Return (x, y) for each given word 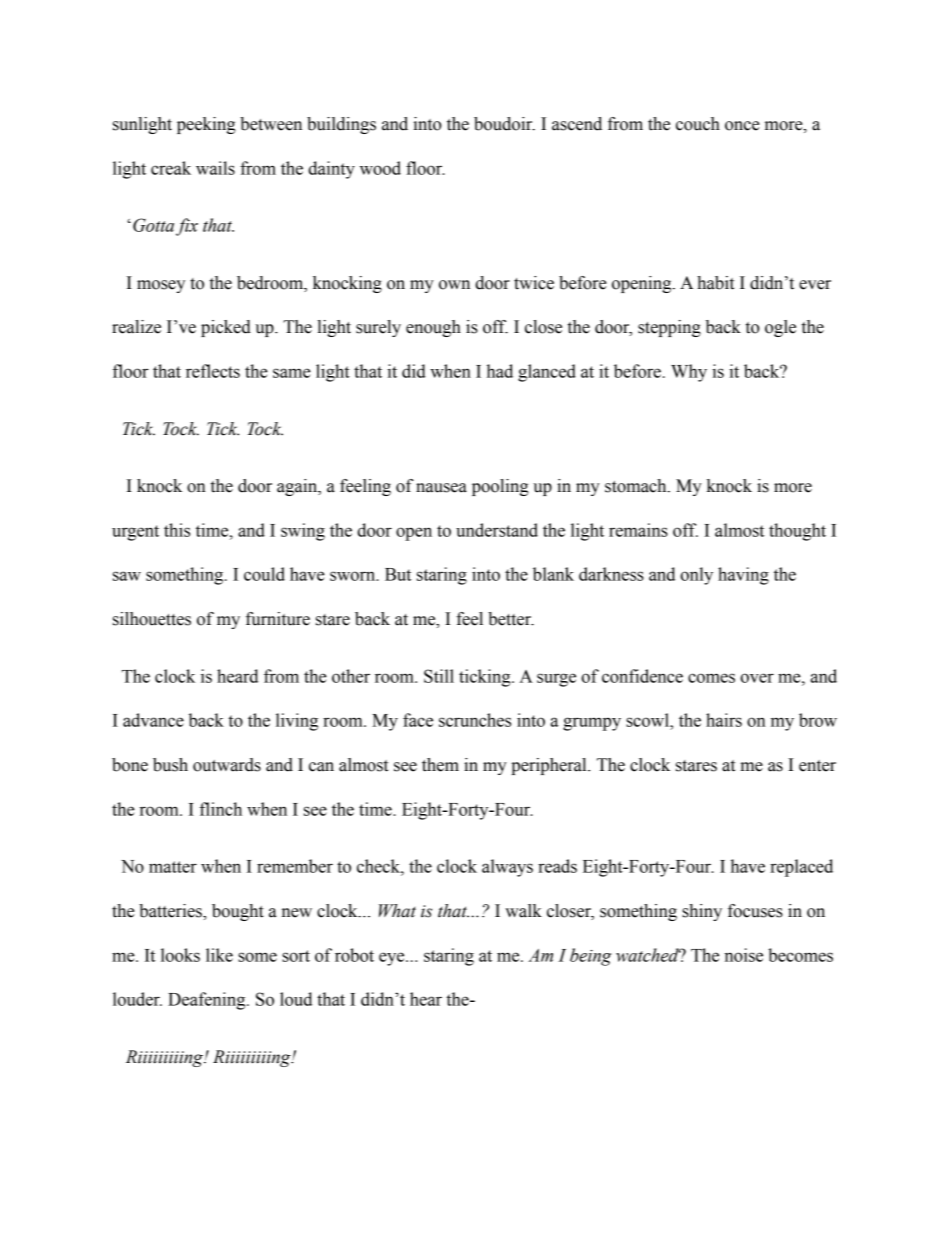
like (219, 955)
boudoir (504, 124)
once (742, 126)
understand (497, 530)
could (264, 574)
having (743, 576)
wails (215, 168)
